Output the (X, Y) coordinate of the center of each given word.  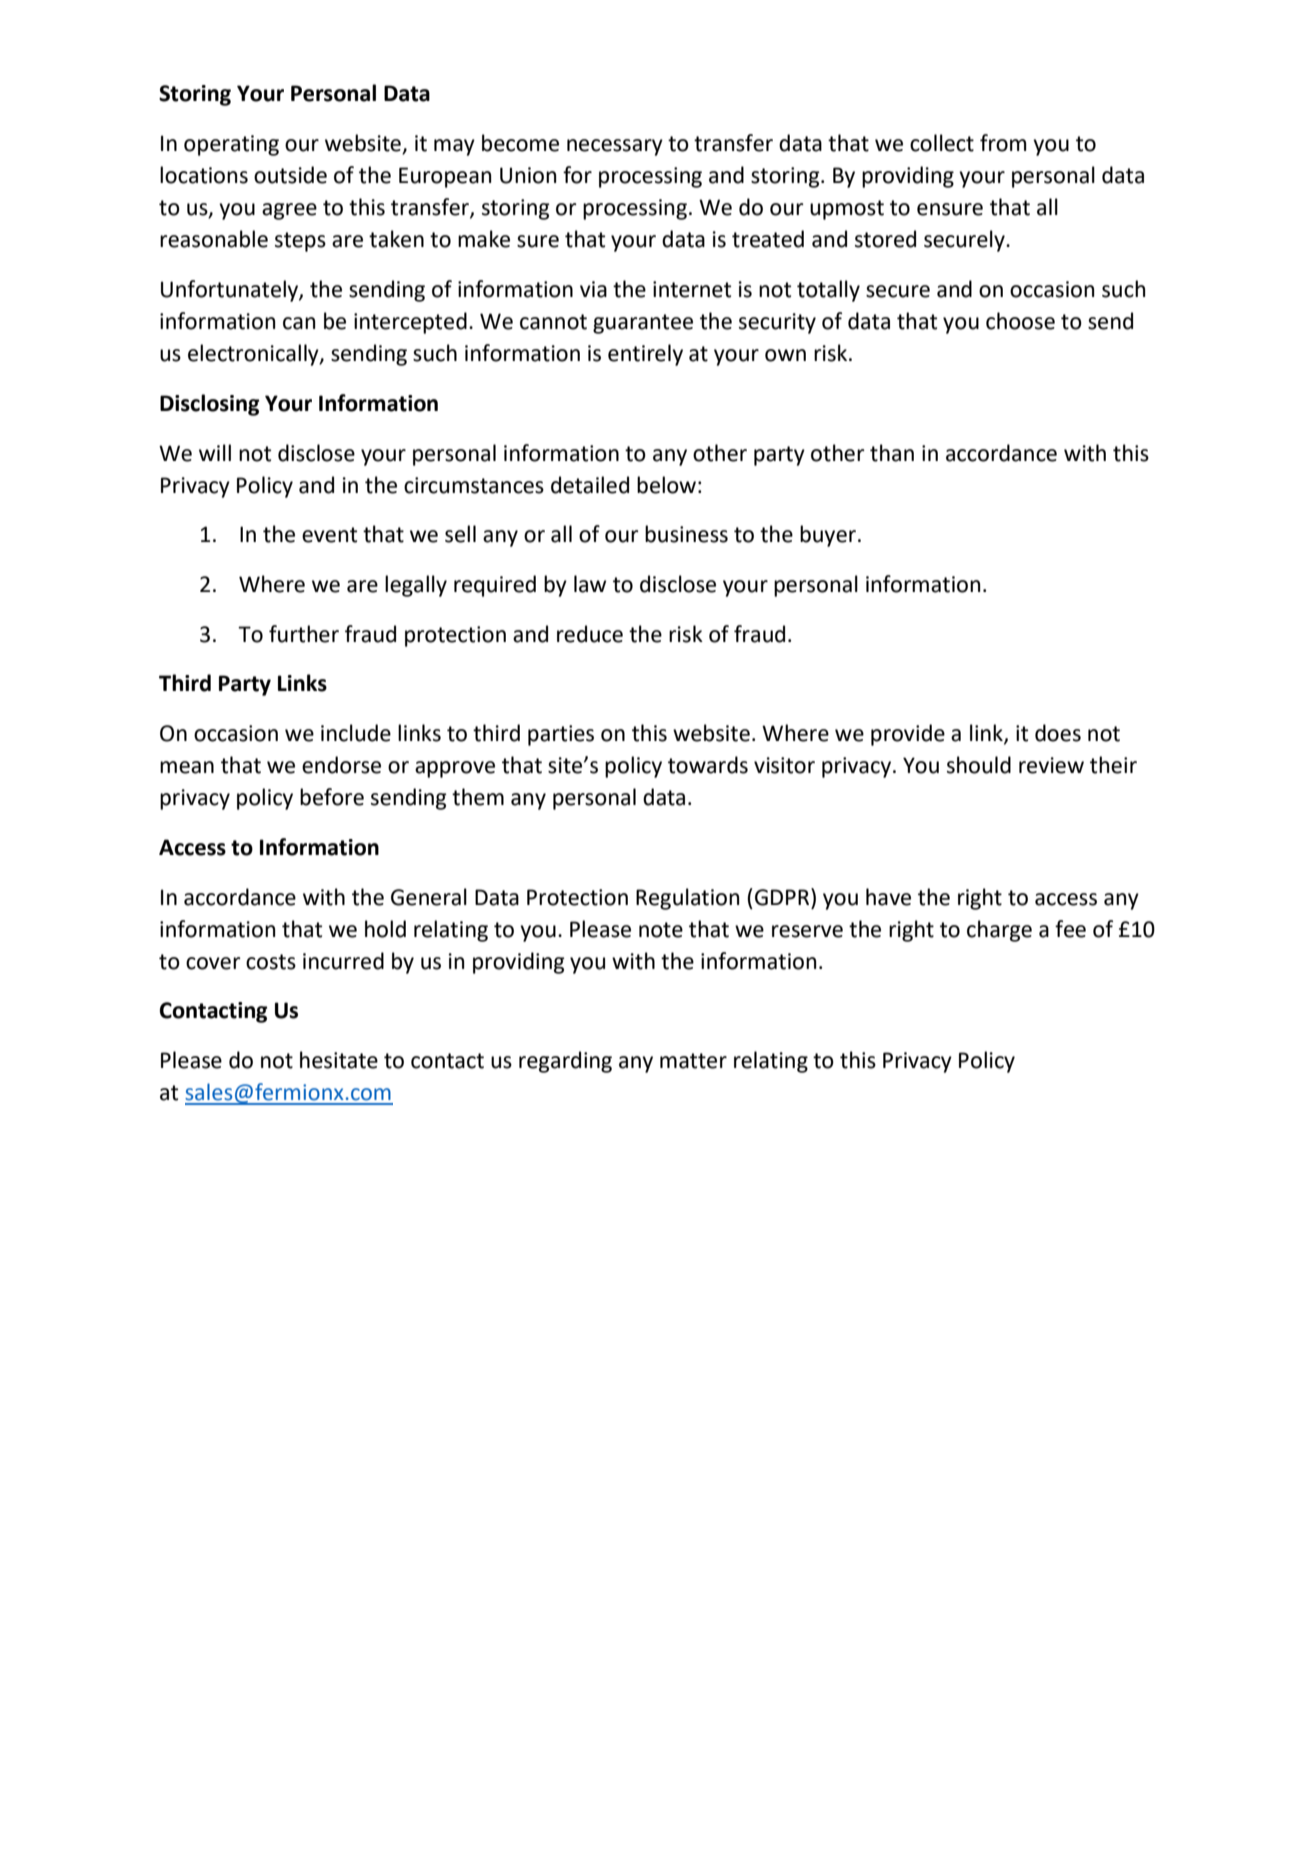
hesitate (339, 1060)
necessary (615, 147)
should (979, 765)
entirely (645, 355)
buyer (828, 536)
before (332, 797)
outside (290, 175)
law (590, 584)
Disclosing (209, 405)
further (304, 634)
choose (1020, 321)
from (1003, 143)
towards (708, 765)
